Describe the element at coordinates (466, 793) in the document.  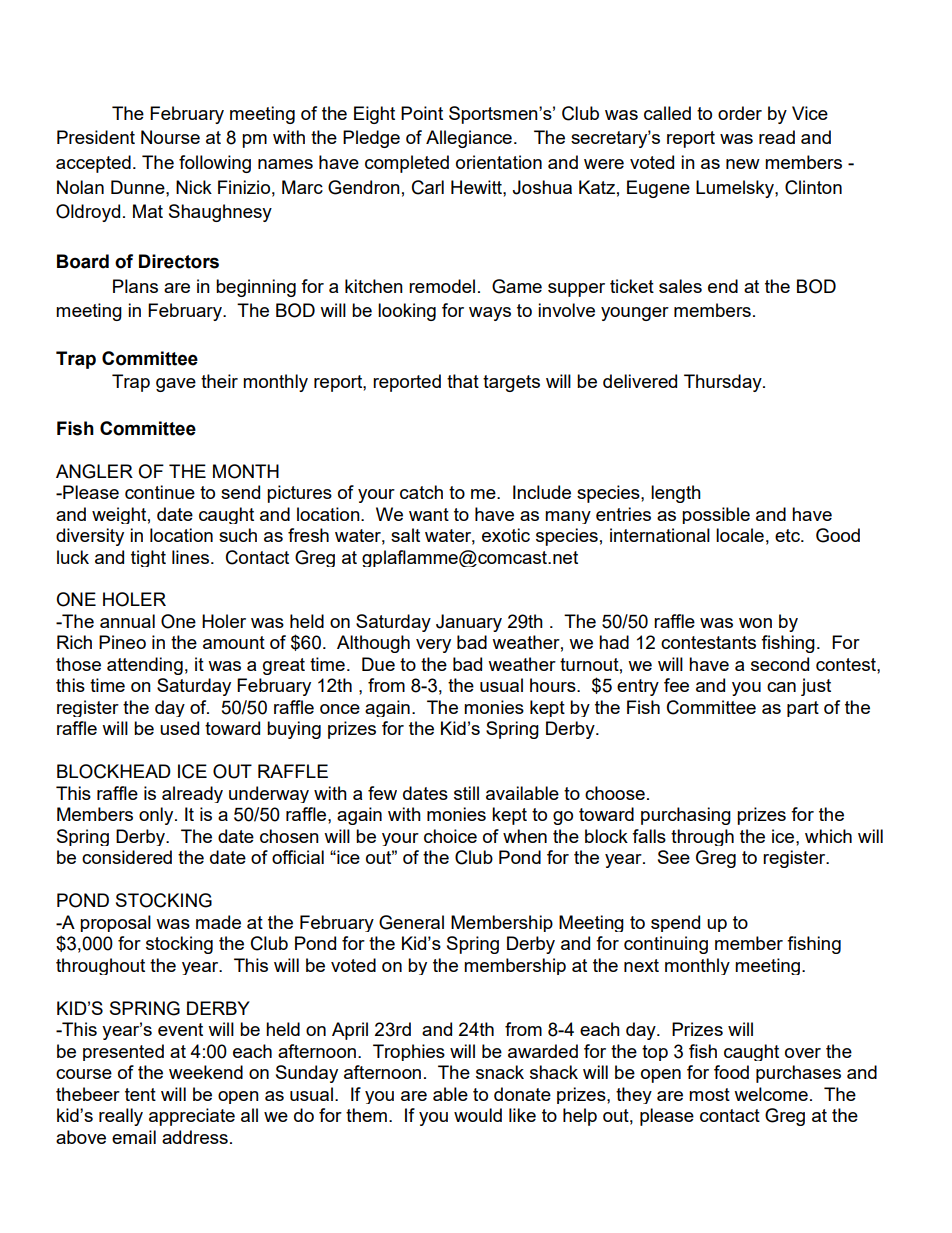
I see `still` at that location.
